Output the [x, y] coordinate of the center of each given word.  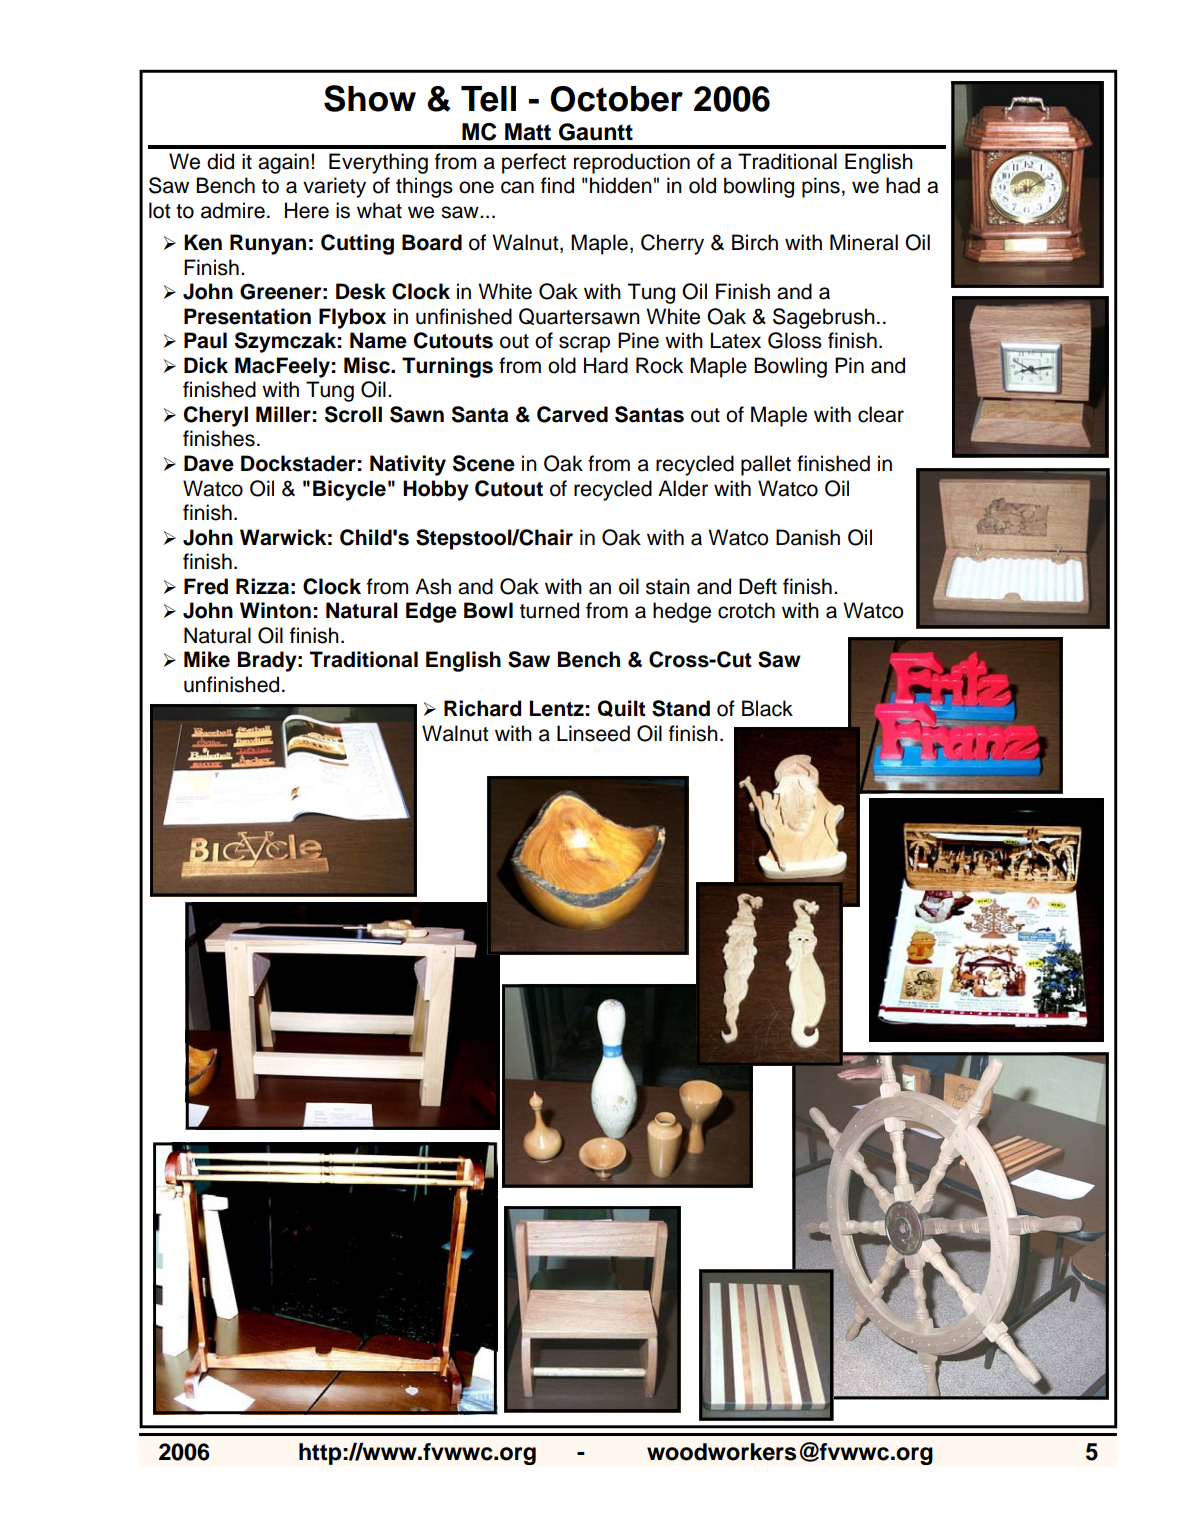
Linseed [593, 733]
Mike [207, 659]
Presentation [247, 316]
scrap [584, 344]
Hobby [436, 490]
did [220, 161]
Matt [528, 132]
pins [821, 187]
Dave [209, 463]
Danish [808, 537]
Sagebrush [824, 318]
